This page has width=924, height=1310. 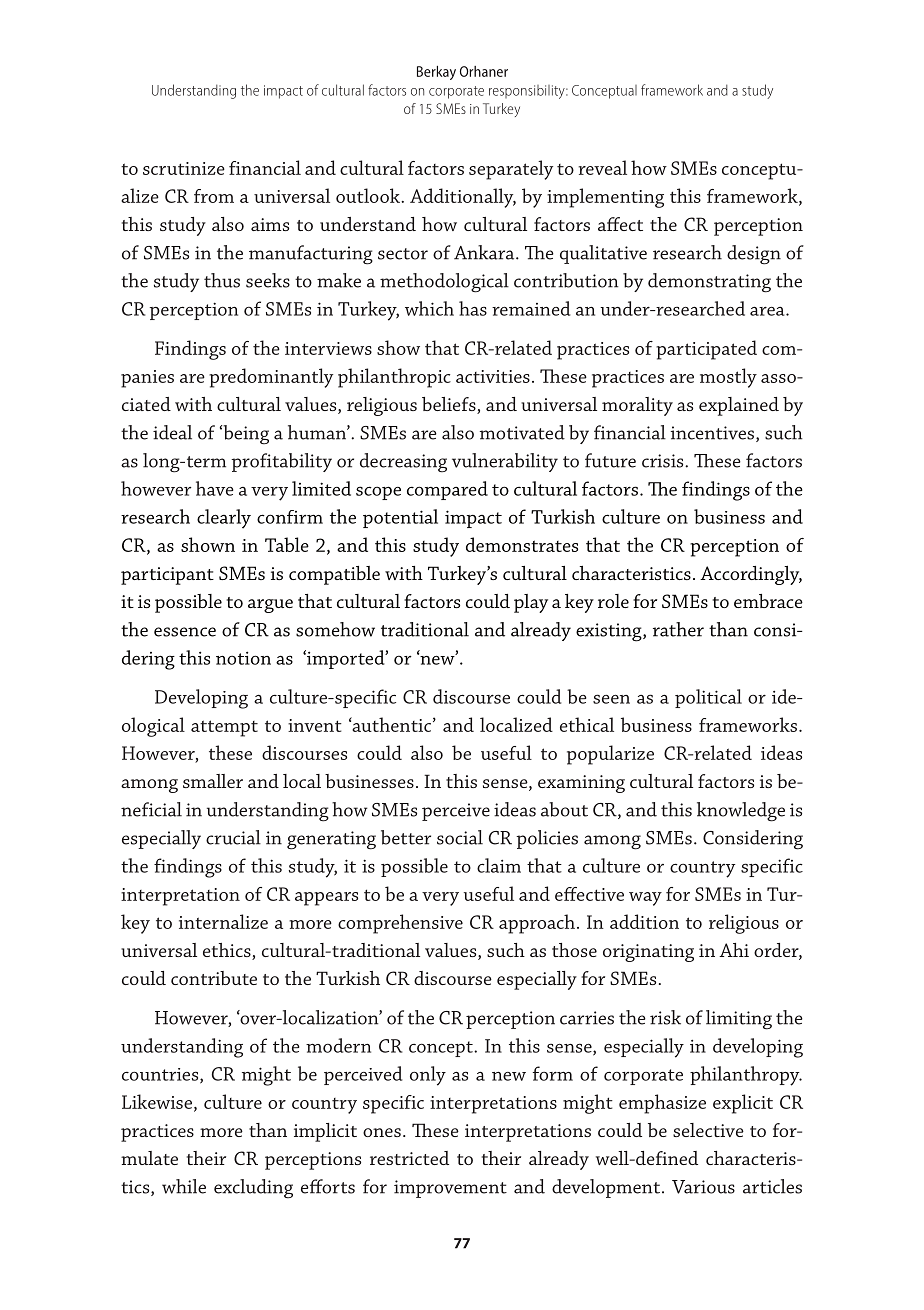 What do you see at coordinates (531, 603) in the page?
I see `play` at bounding box center [531, 603].
